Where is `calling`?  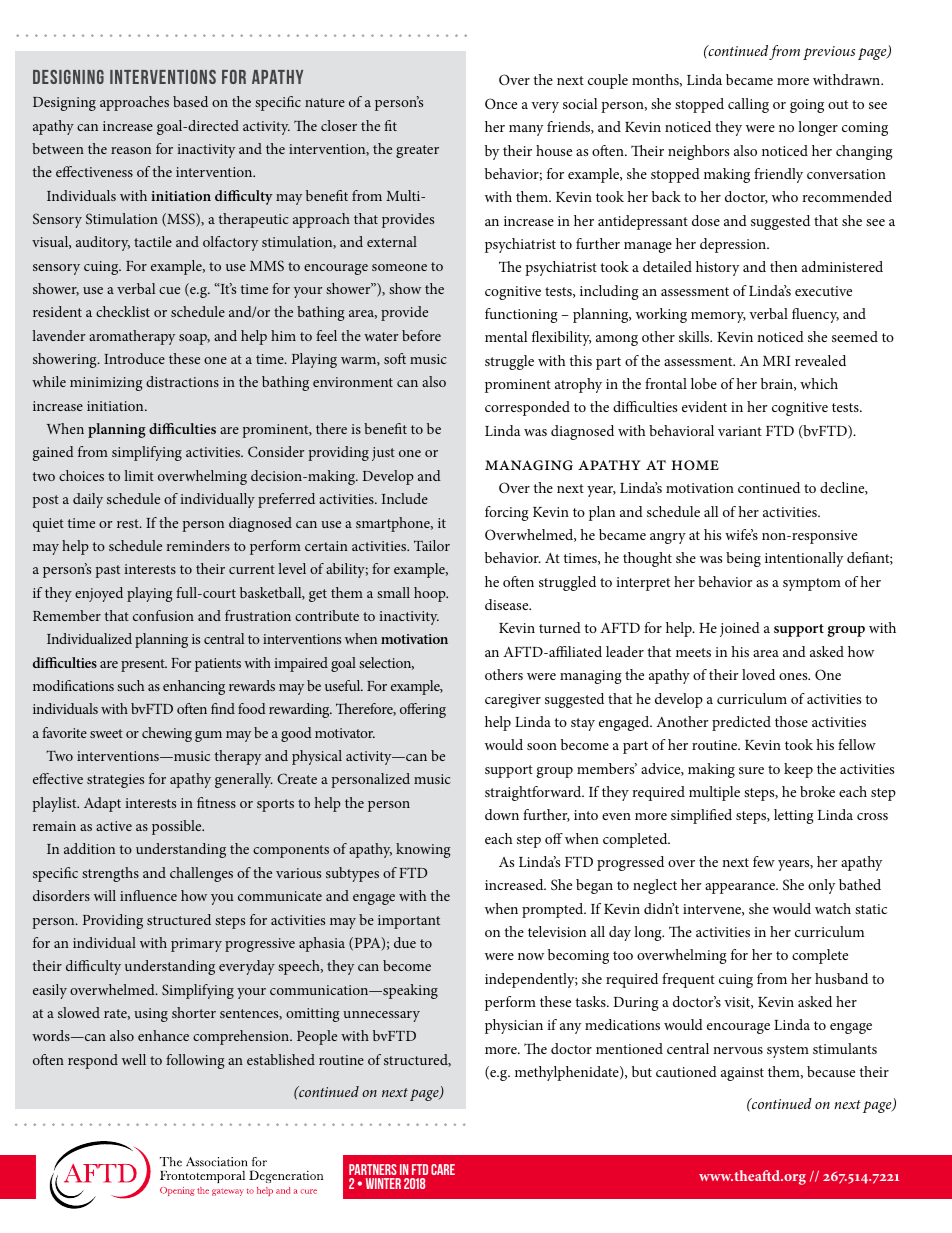
calling is located at coordinates (748, 105).
